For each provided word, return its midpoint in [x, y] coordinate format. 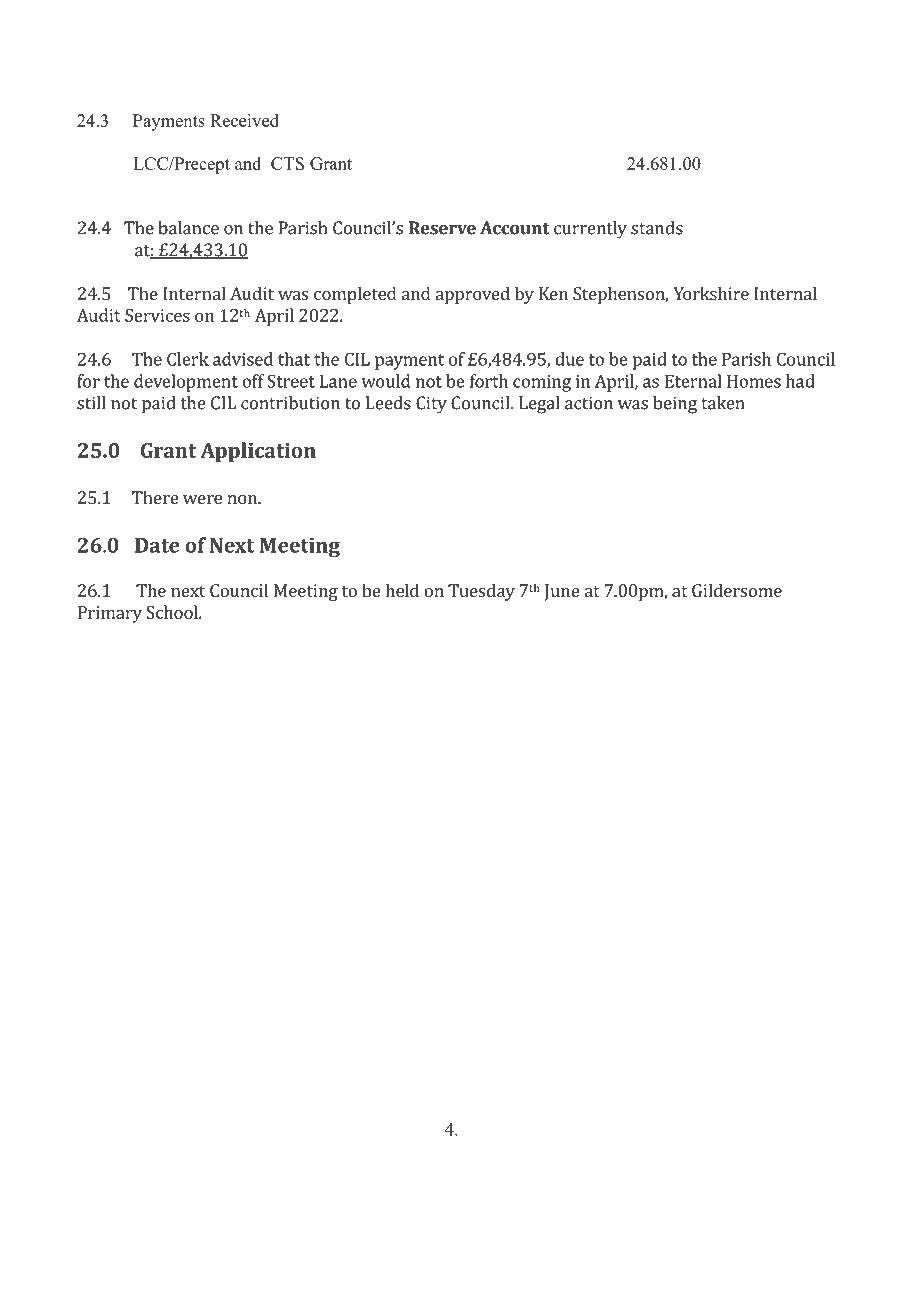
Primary [110, 614]
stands [657, 228]
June [562, 592]
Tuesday [481, 592]
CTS [287, 163]
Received [244, 120]
